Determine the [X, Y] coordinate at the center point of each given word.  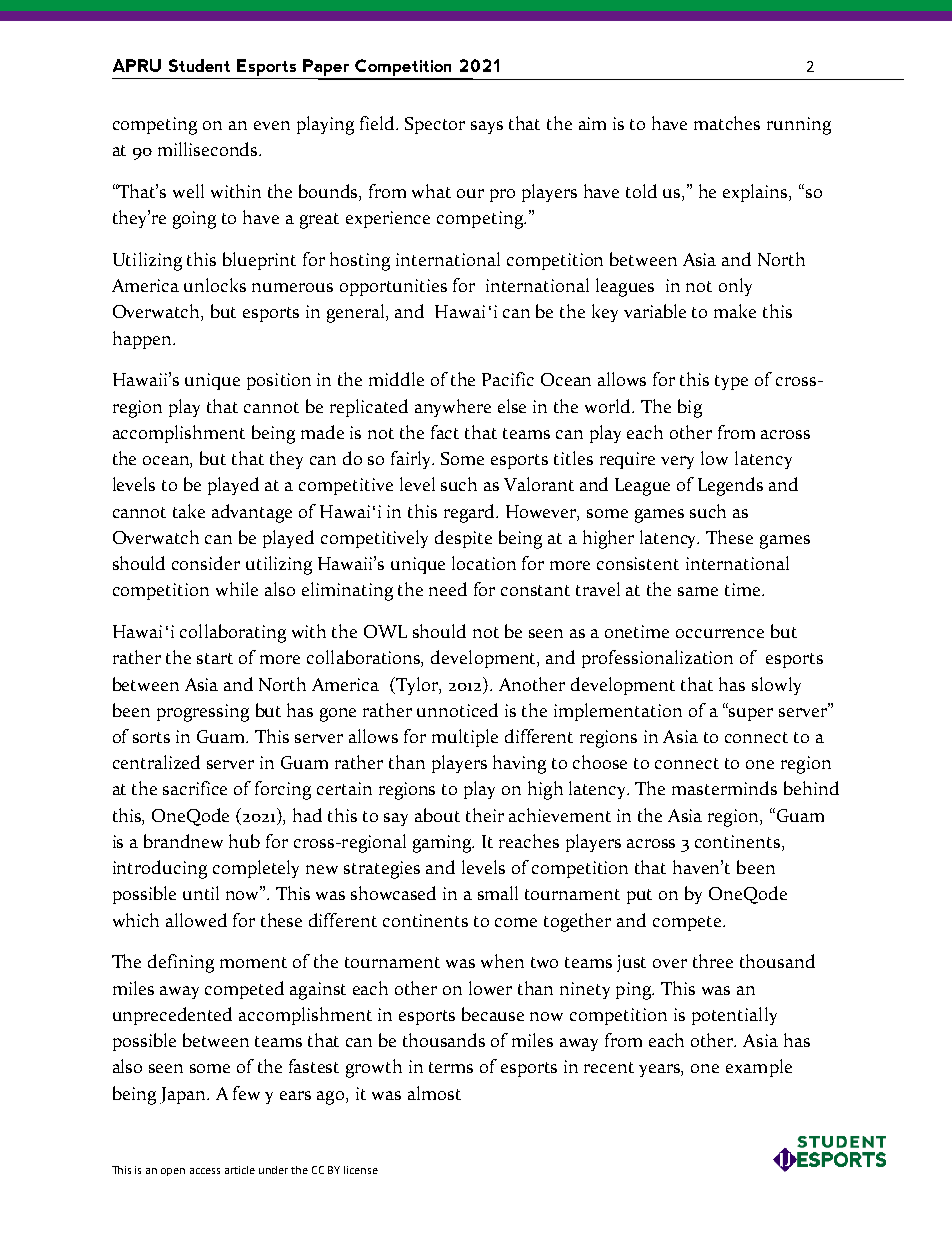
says [487, 127]
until [201, 893]
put [639, 896]
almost [434, 1093]
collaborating [233, 633]
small [498, 893]
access [205, 1171]
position [279, 381]
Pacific [508, 379]
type [731, 382]
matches [727, 123]
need [448, 589]
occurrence [720, 633]
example [759, 1068]
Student [199, 65]
